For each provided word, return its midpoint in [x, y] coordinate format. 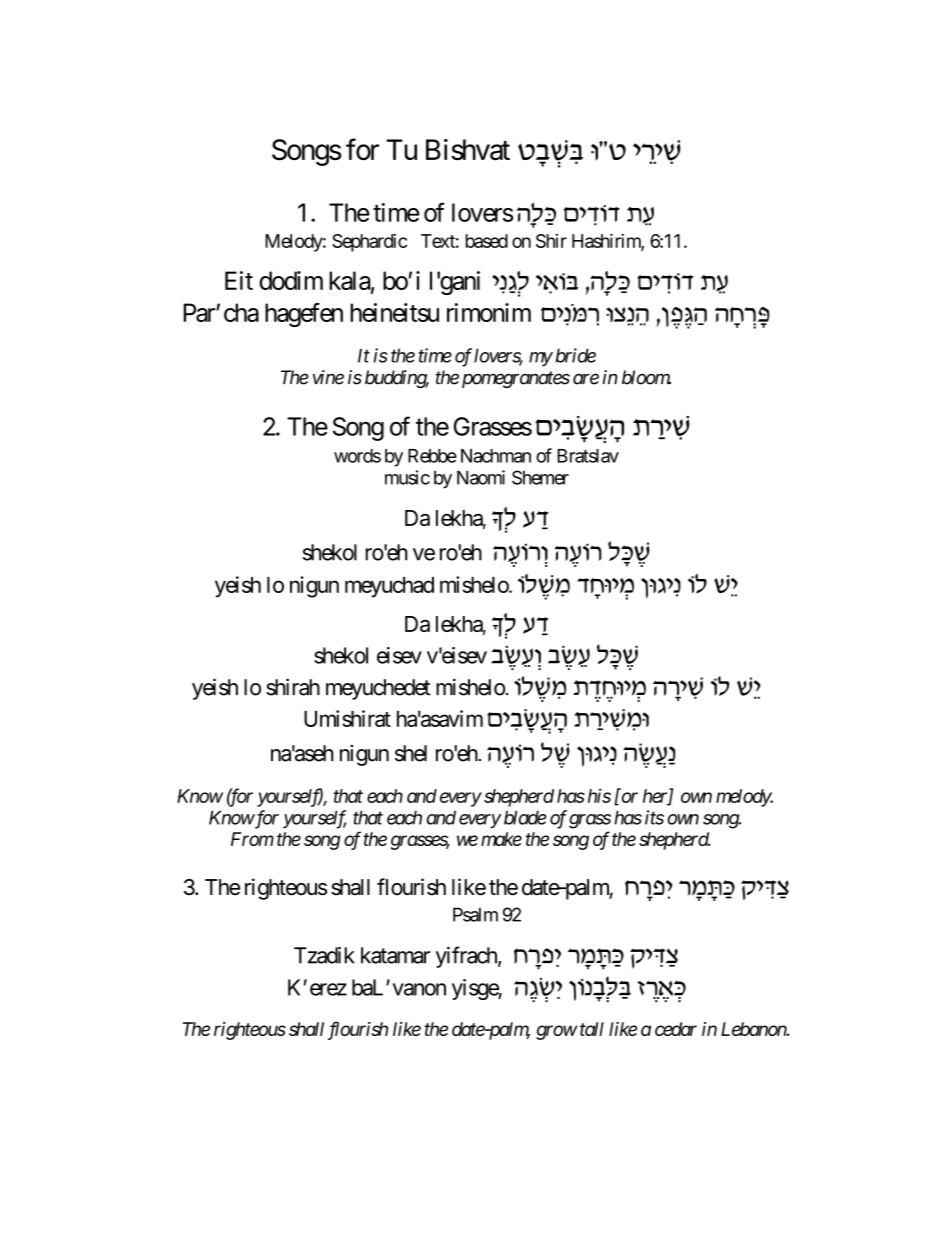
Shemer [540, 477]
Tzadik [324, 955]
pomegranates [516, 379]
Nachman [496, 456]
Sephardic [369, 242]
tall [590, 1029]
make [501, 839]
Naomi [481, 477]
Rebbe [432, 456]
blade [525, 817]
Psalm [475, 914]
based [487, 241]
